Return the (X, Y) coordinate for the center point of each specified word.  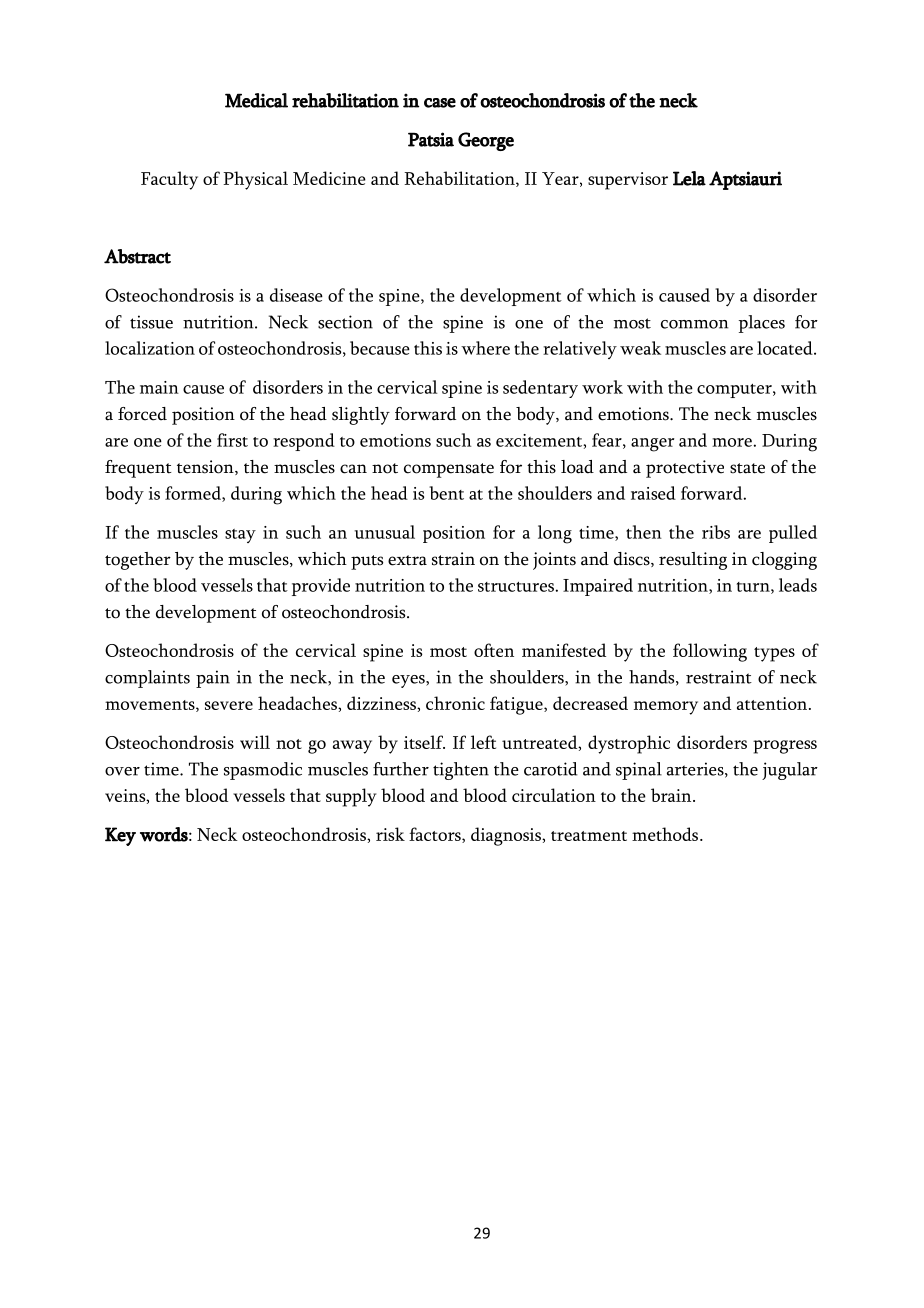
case (440, 103)
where (485, 348)
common (694, 324)
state (747, 468)
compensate (449, 470)
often (494, 650)
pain (213, 679)
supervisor (628, 181)
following (710, 652)
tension (206, 467)
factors (436, 835)
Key (120, 836)
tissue (151, 322)
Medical (256, 100)
